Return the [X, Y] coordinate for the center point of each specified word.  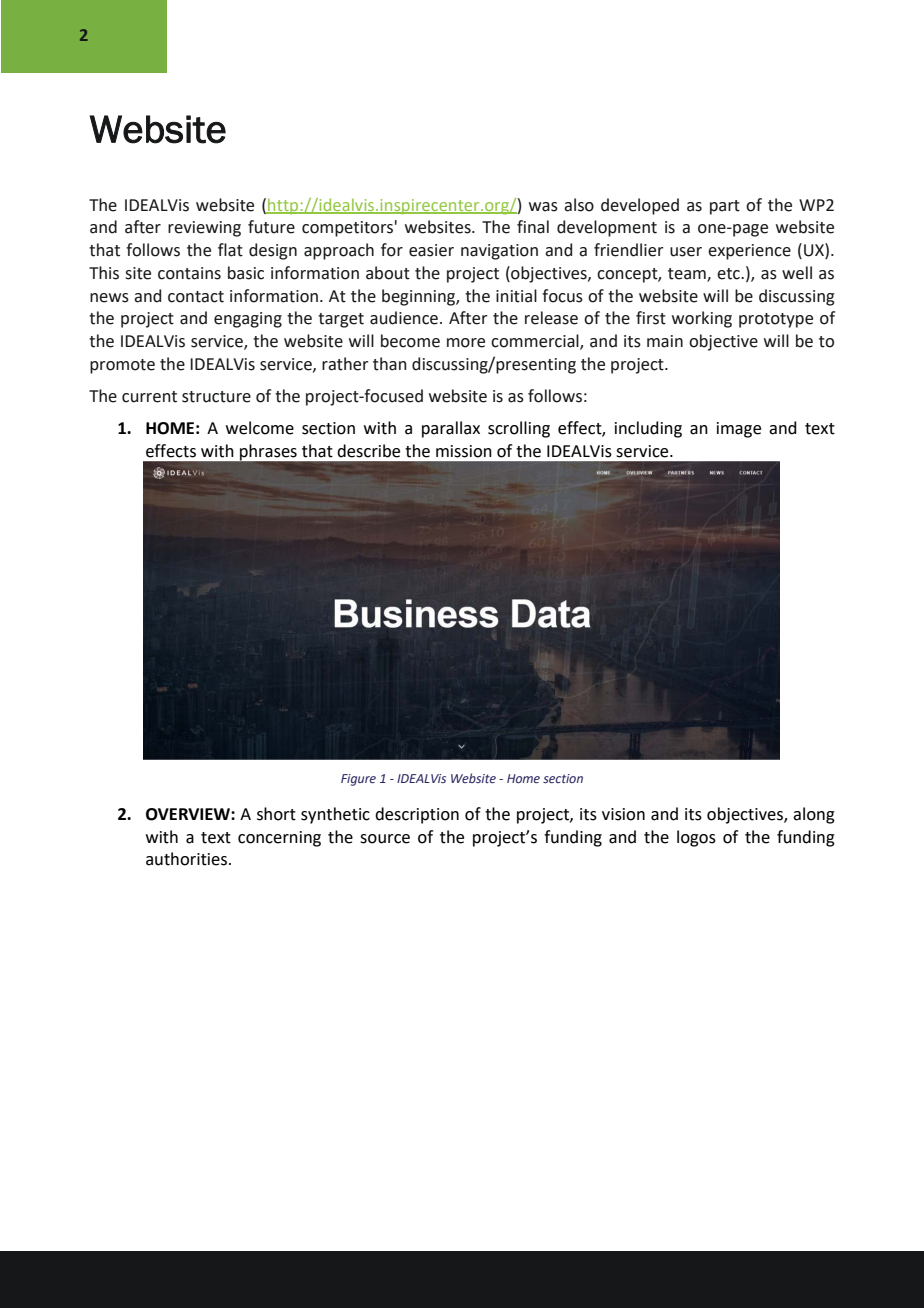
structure [216, 397]
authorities [186, 859]
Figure [358, 780]
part [725, 207]
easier [431, 250]
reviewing [204, 229]
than [390, 364]
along [814, 815]
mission [464, 451]
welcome [260, 428]
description [417, 815]
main [665, 341]
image [739, 430]
